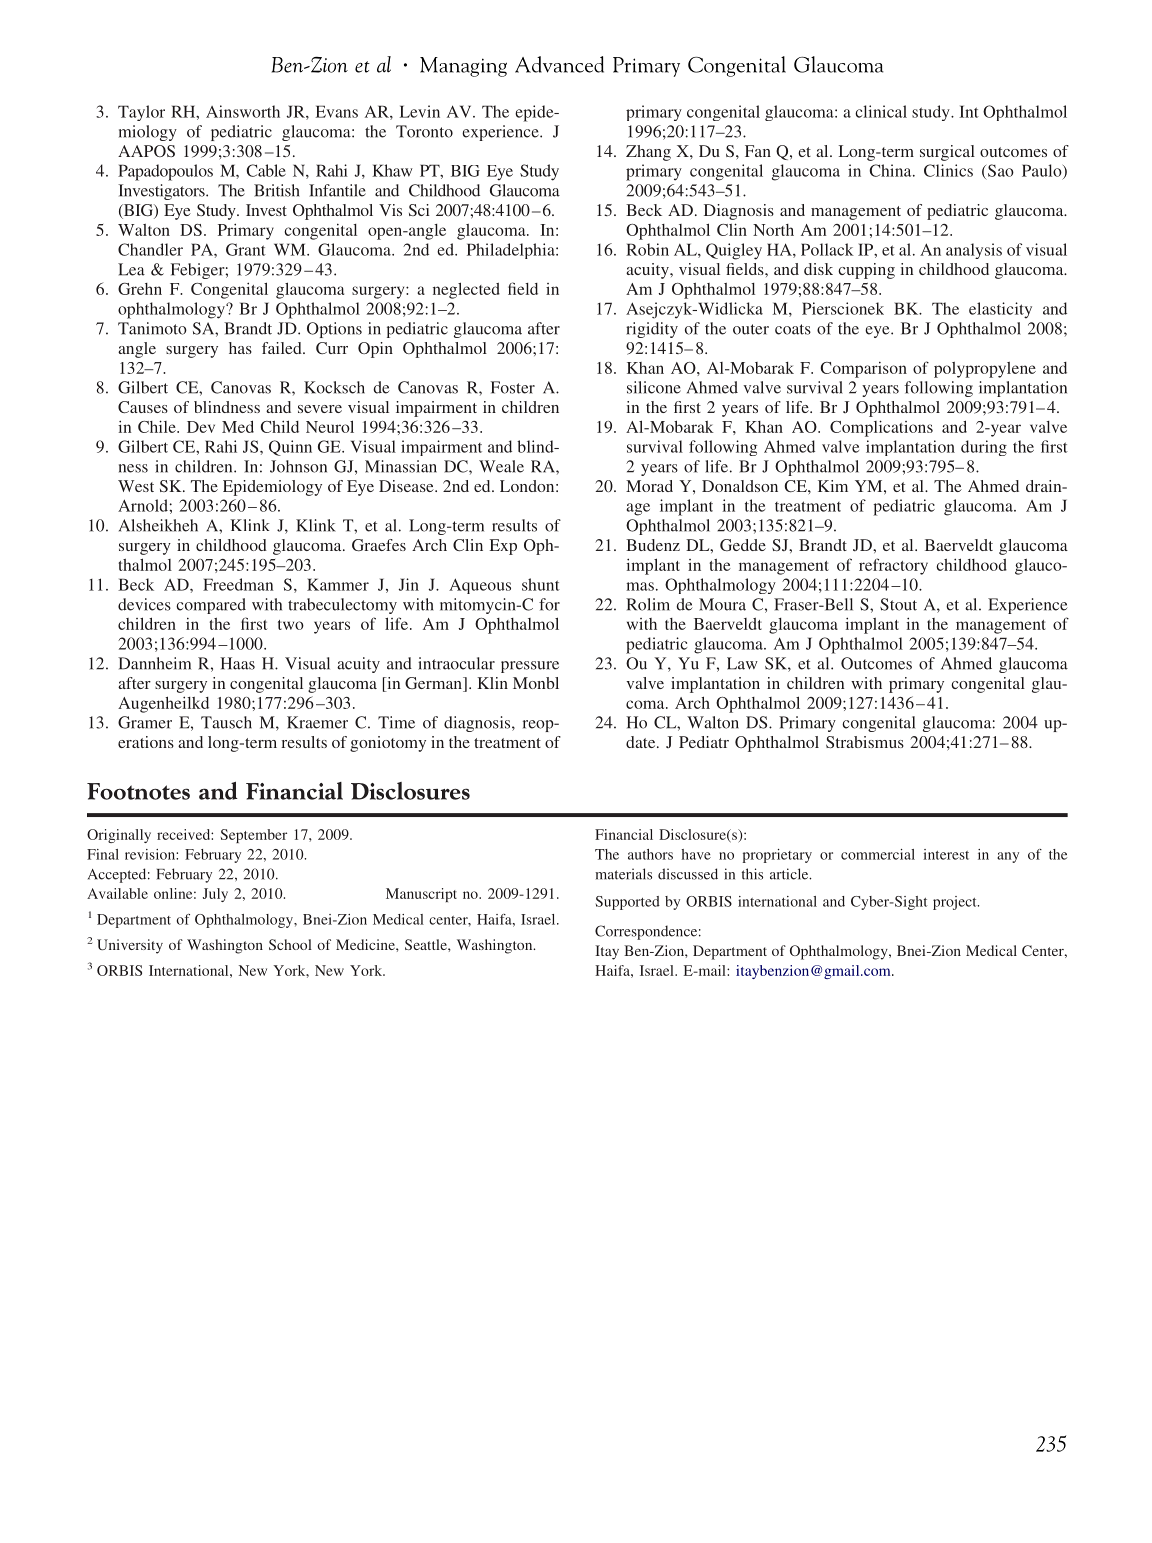 This document has height=1543, width=1152. Describe the element at coordinates (246, 249) in the document. I see `Grant` at that location.
